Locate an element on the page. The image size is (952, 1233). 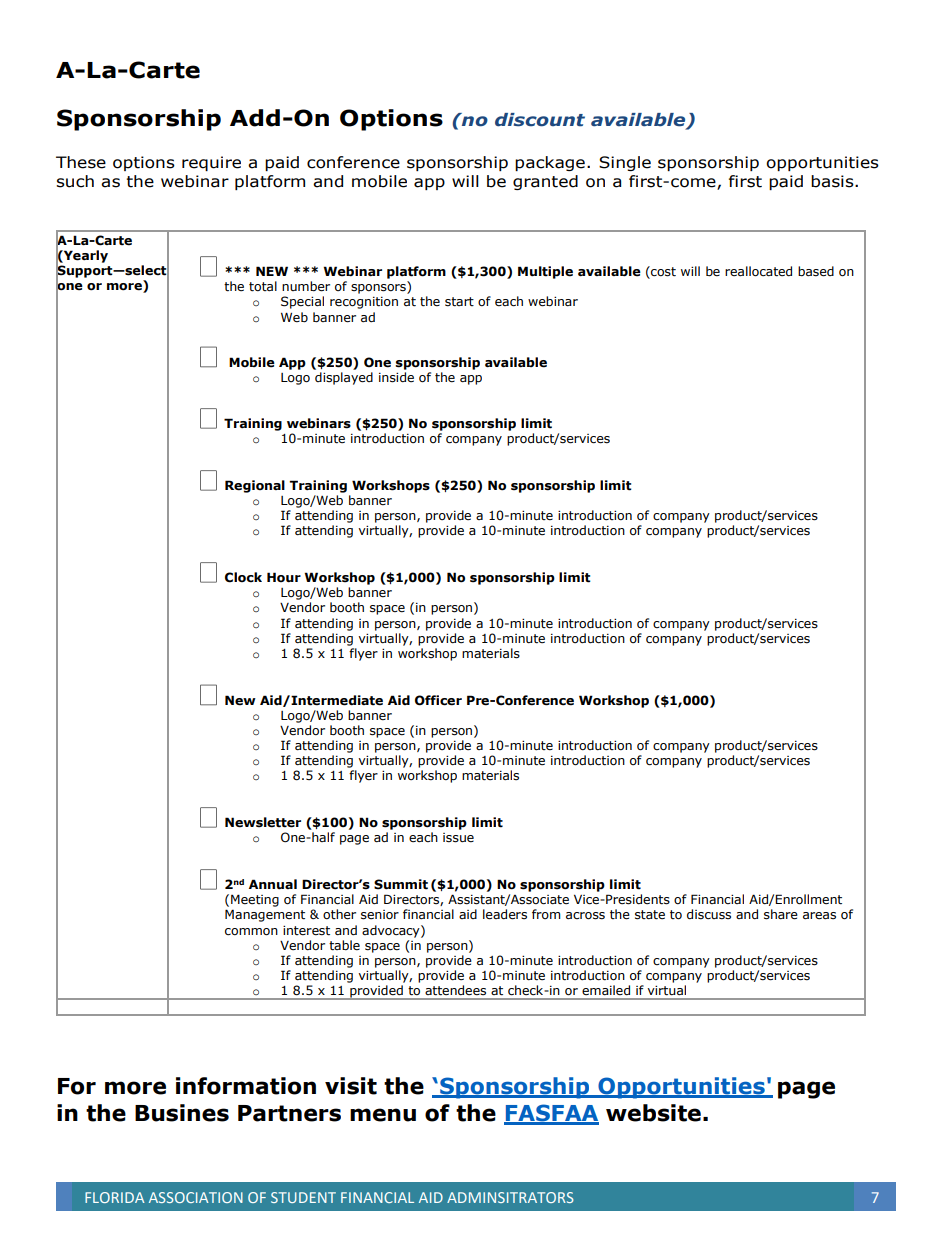
package is located at coordinates (550, 163).
